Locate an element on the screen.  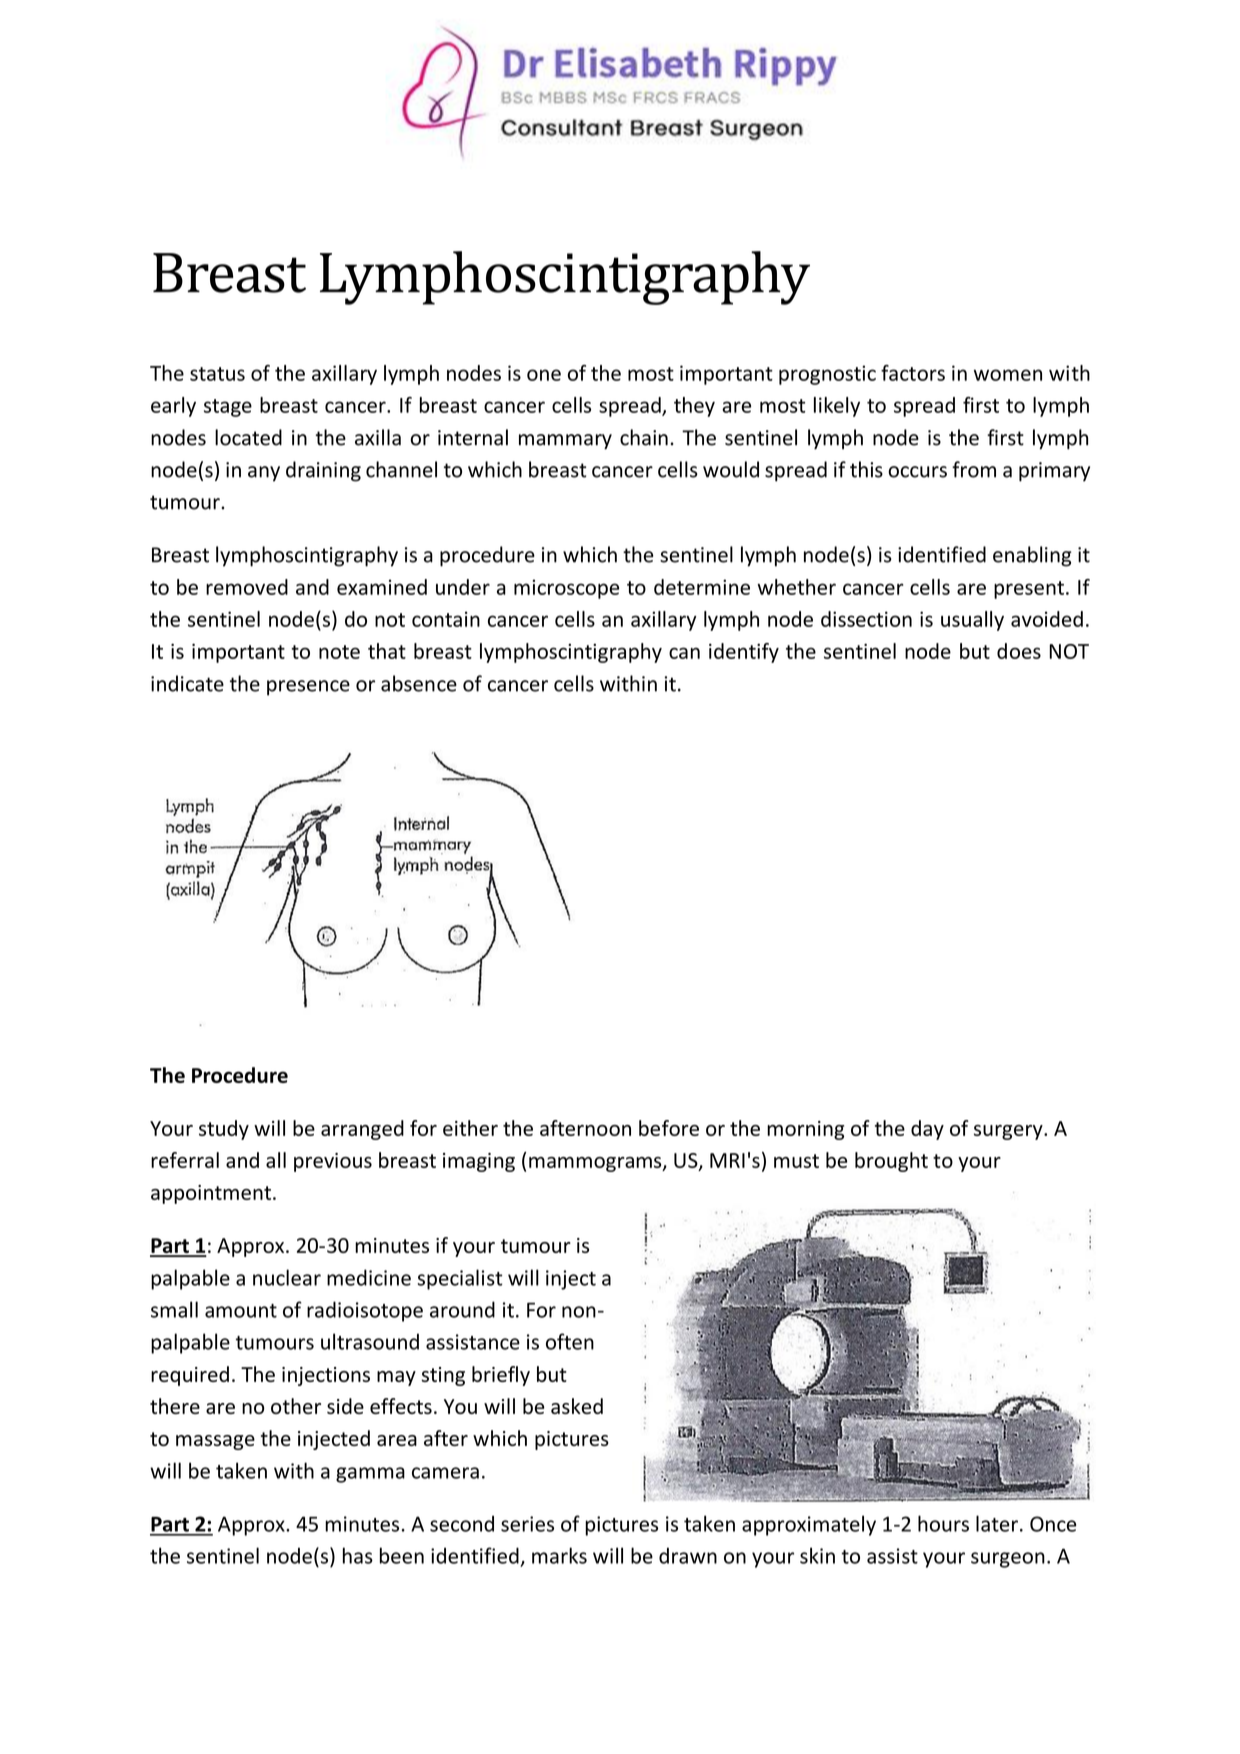
day is located at coordinates (927, 1130).
